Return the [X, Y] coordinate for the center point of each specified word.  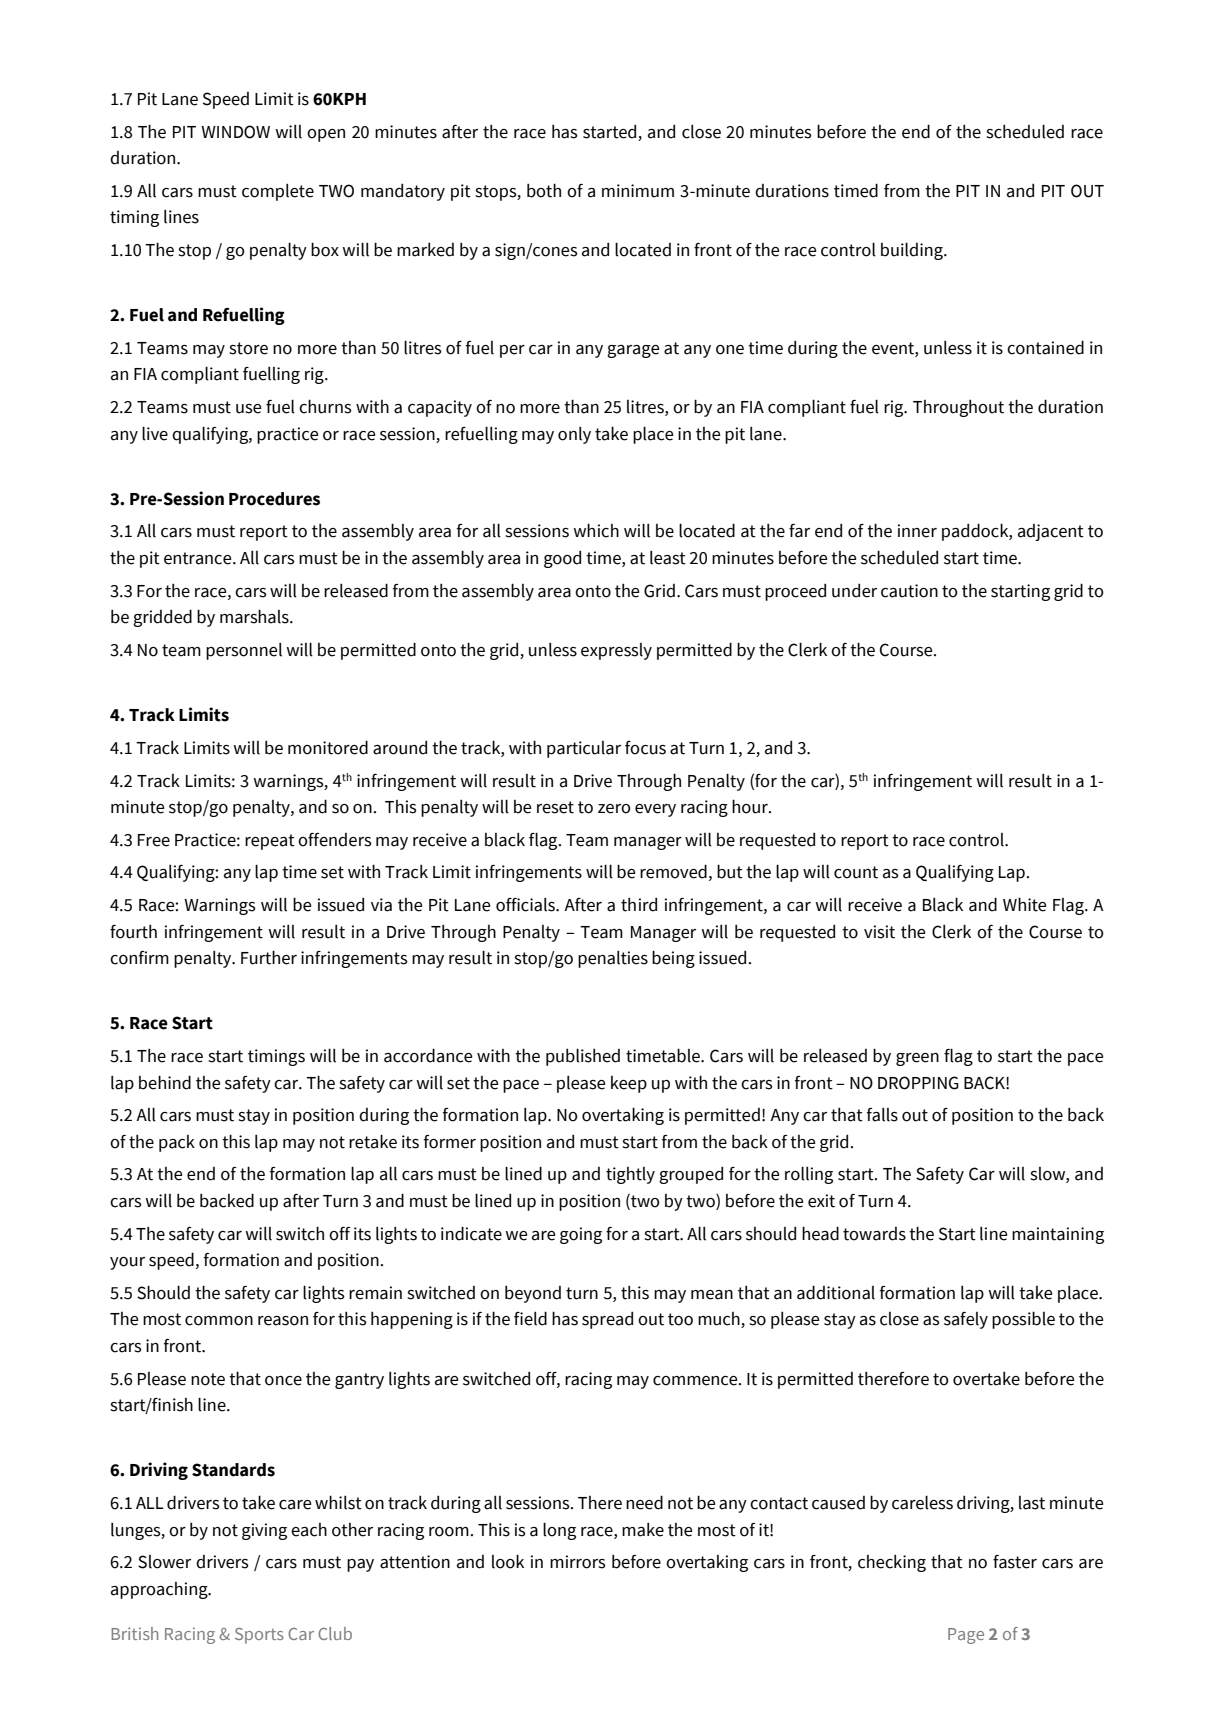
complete [278, 192]
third [639, 905]
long [559, 1531]
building [913, 251]
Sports [259, 1636]
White [1024, 904]
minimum [638, 191]
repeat [270, 842]
